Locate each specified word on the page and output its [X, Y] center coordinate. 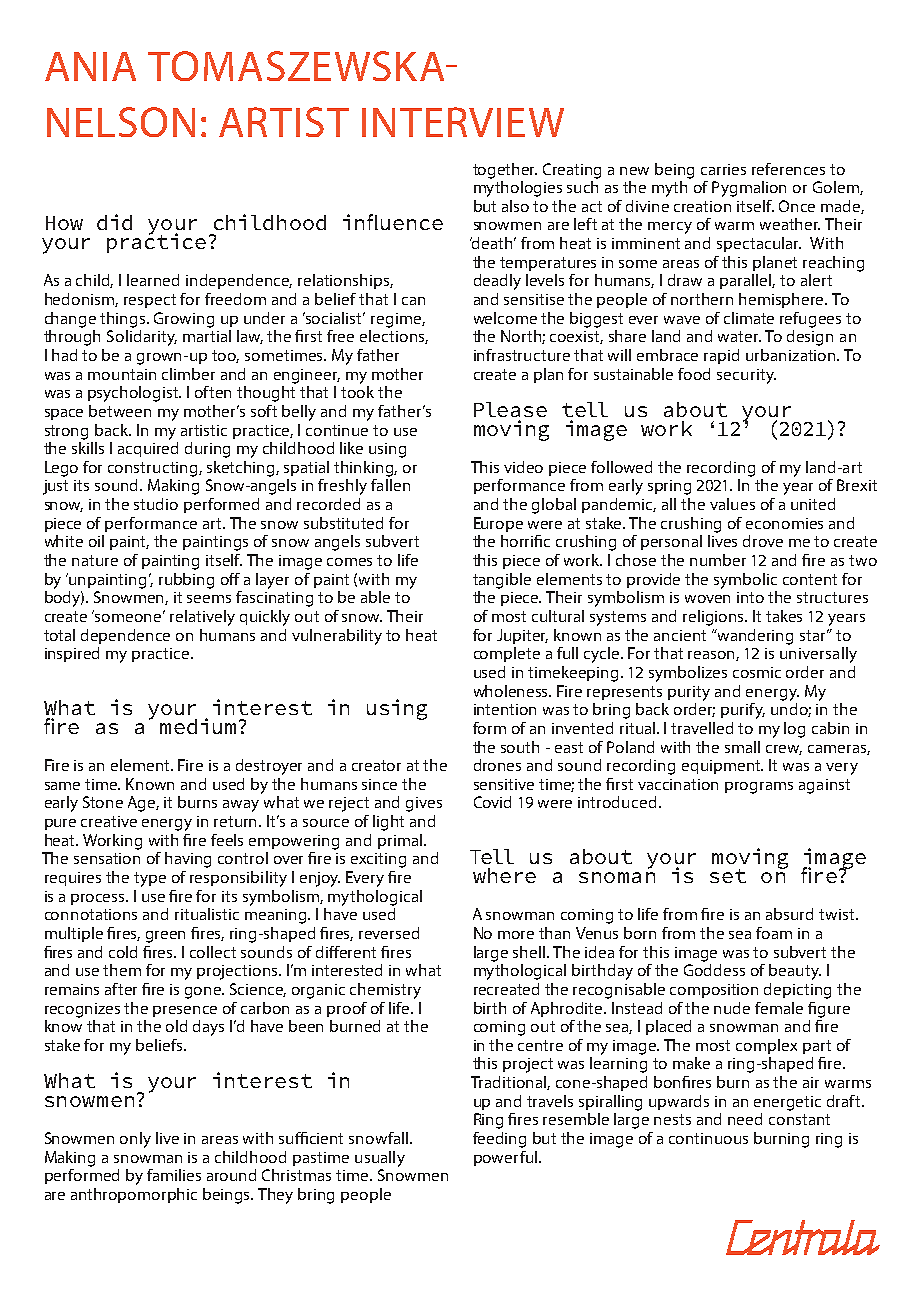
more [516, 935]
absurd [789, 914]
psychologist [134, 394]
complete [507, 654]
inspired [72, 654]
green [165, 937]
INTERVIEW [463, 122]
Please [510, 409]
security [746, 376]
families [174, 1175]
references [788, 169]
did [114, 222]
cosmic [757, 672]
